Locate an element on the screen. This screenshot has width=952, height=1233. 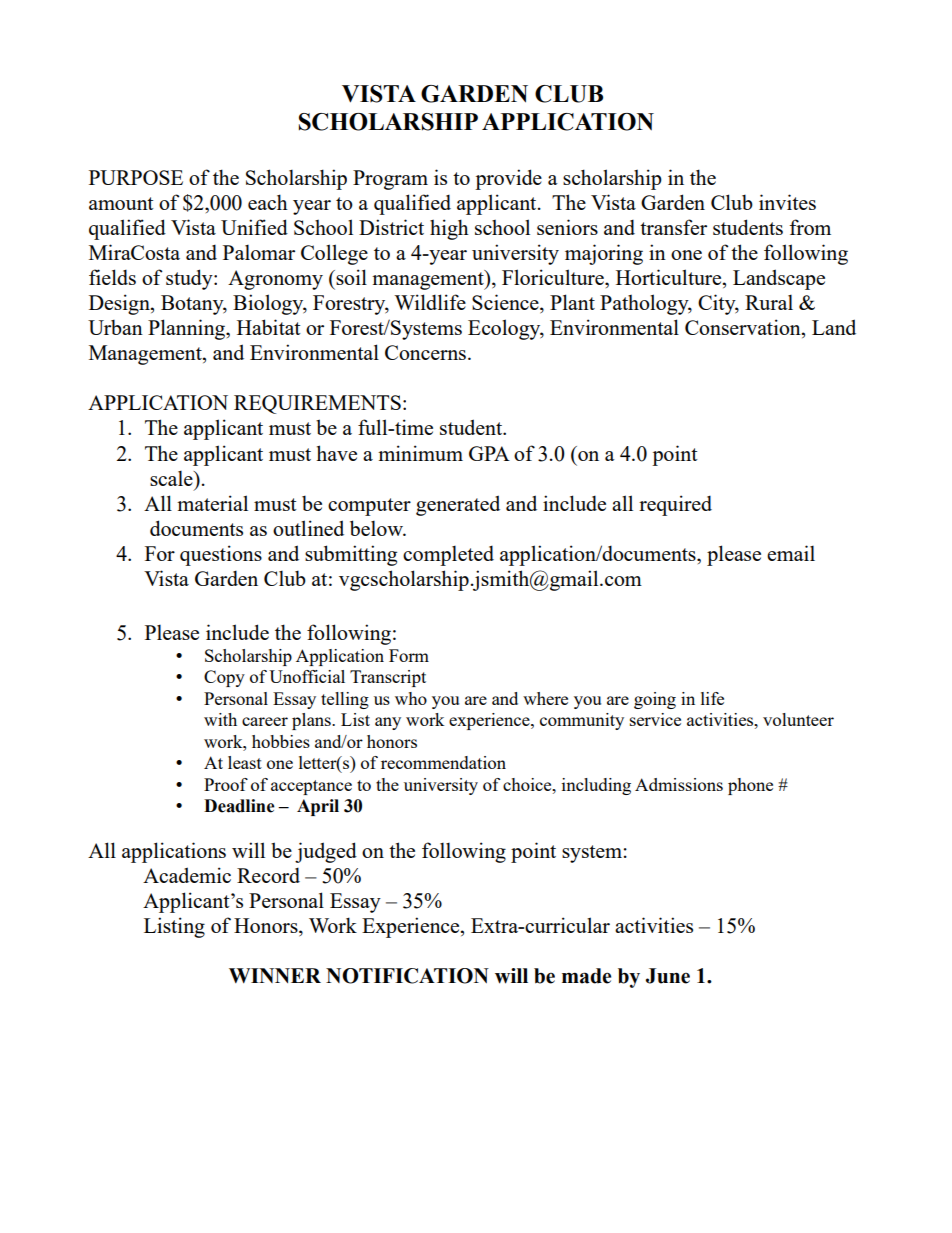
WINNER is located at coordinates (275, 975).
